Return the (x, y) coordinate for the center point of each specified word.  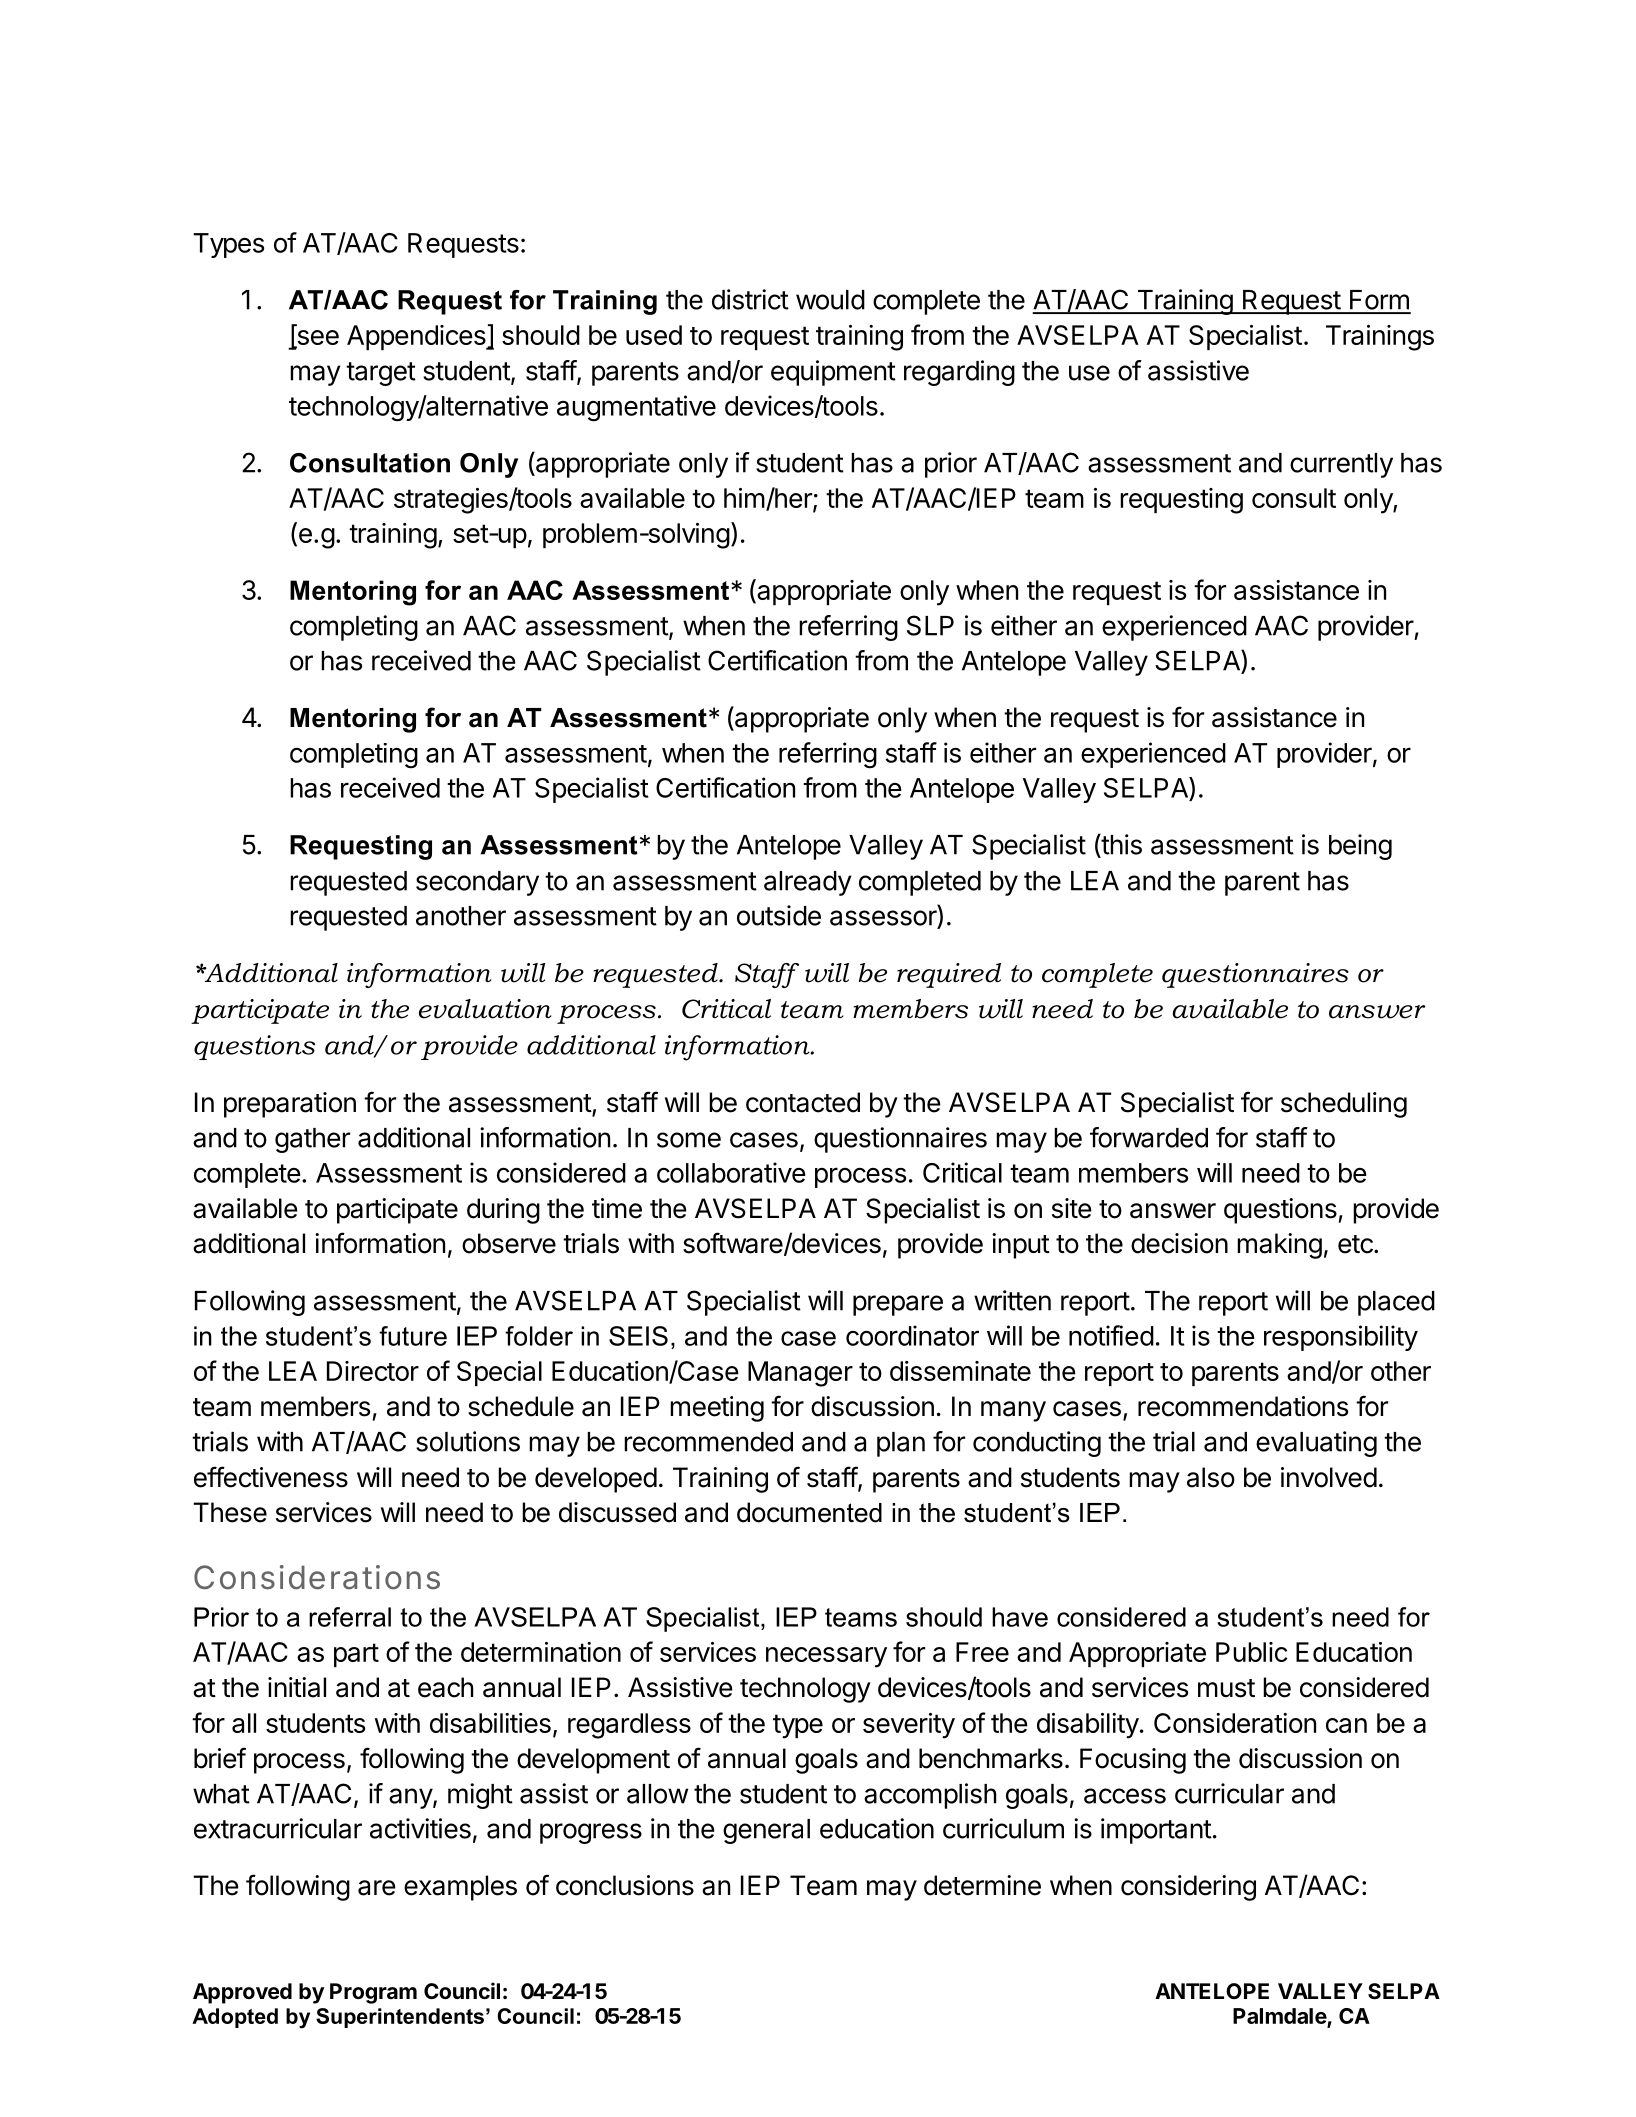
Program (373, 1993)
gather (312, 1140)
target (381, 374)
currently (1341, 465)
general (766, 1831)
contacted (803, 1102)
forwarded (1149, 1137)
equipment (833, 373)
